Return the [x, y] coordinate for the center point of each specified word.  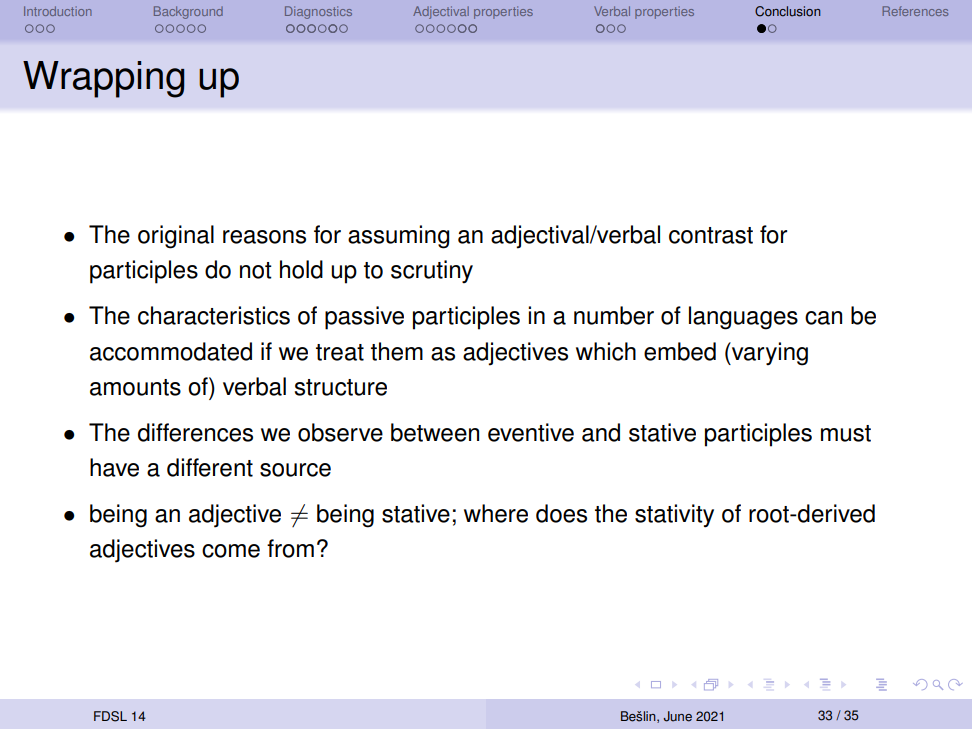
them [397, 351]
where [496, 513]
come [231, 551]
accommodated [171, 351]
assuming [399, 237]
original [176, 237]
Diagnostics [318, 12]
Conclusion [787, 11]
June [678, 716]
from [290, 548]
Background [188, 12]
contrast [711, 235]
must [846, 433]
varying [769, 354]
